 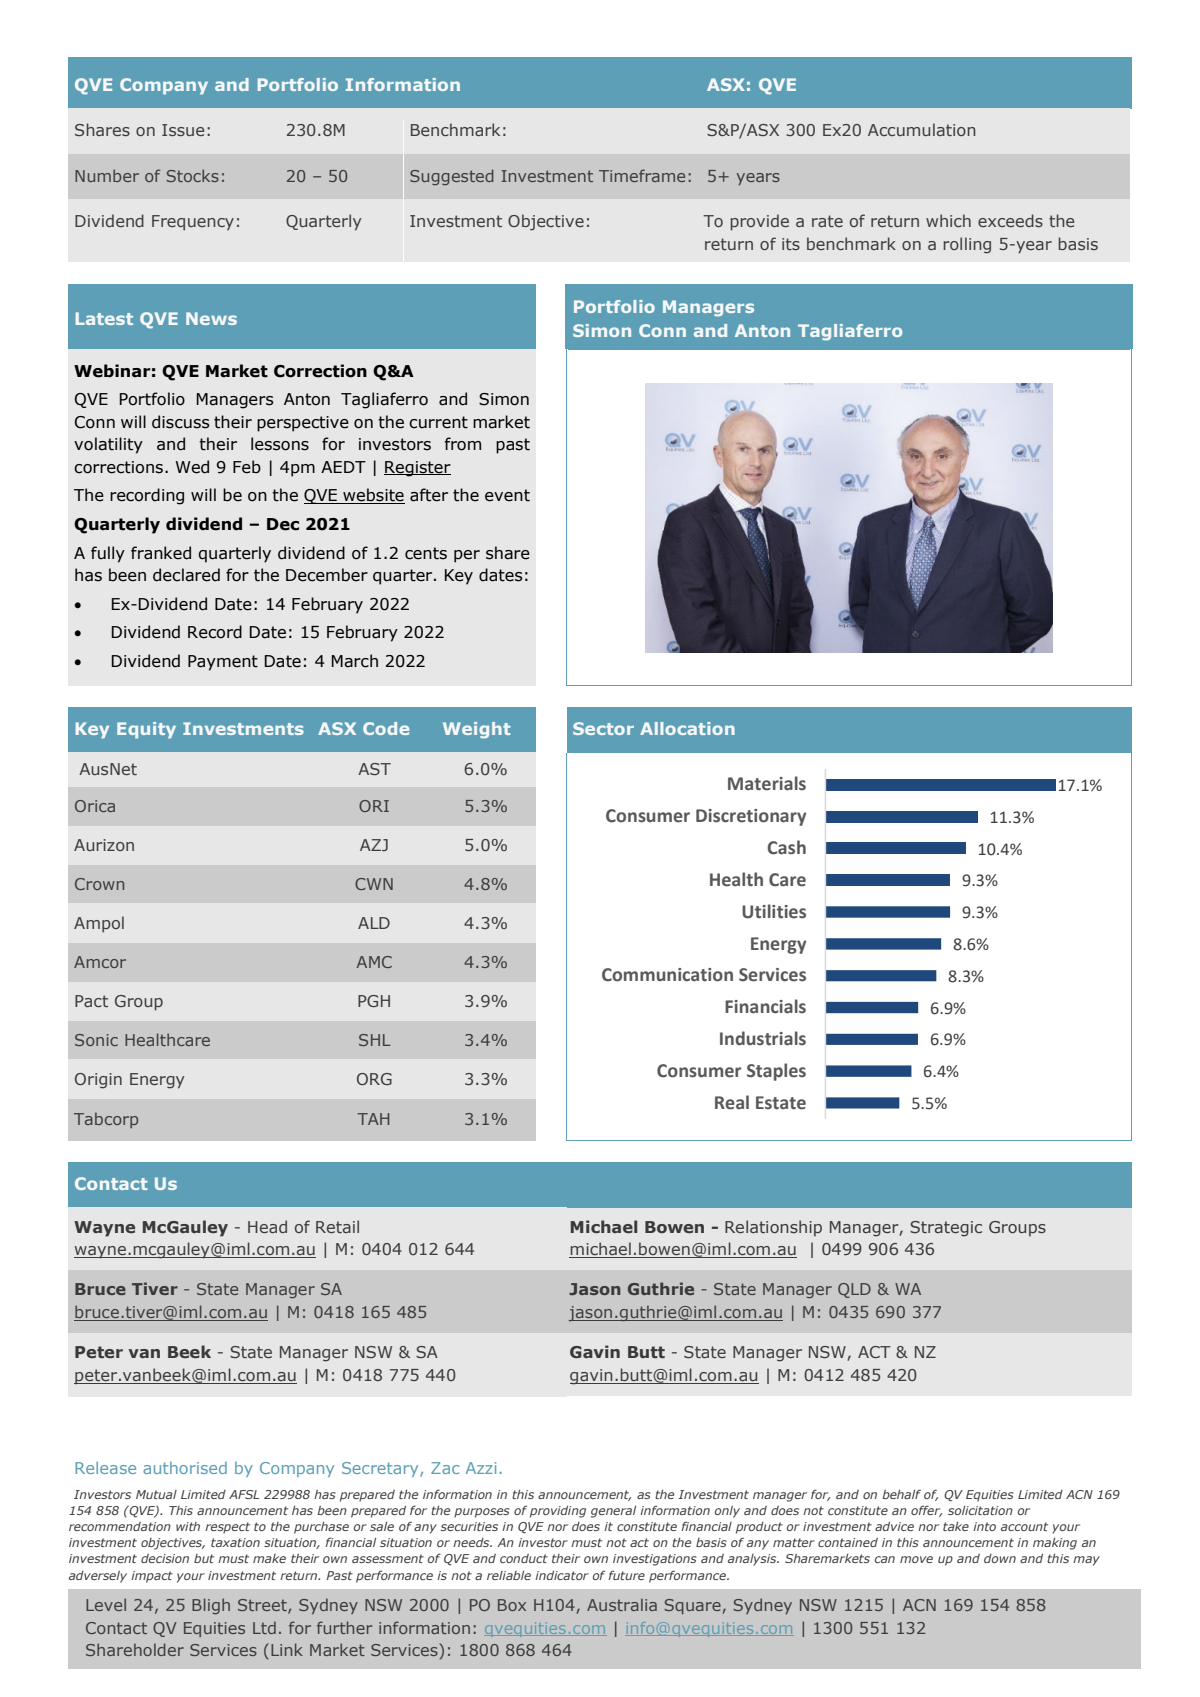 What do you see at coordinates (773, 1228) in the screenshot?
I see `Relationship` at bounding box center [773, 1228].
